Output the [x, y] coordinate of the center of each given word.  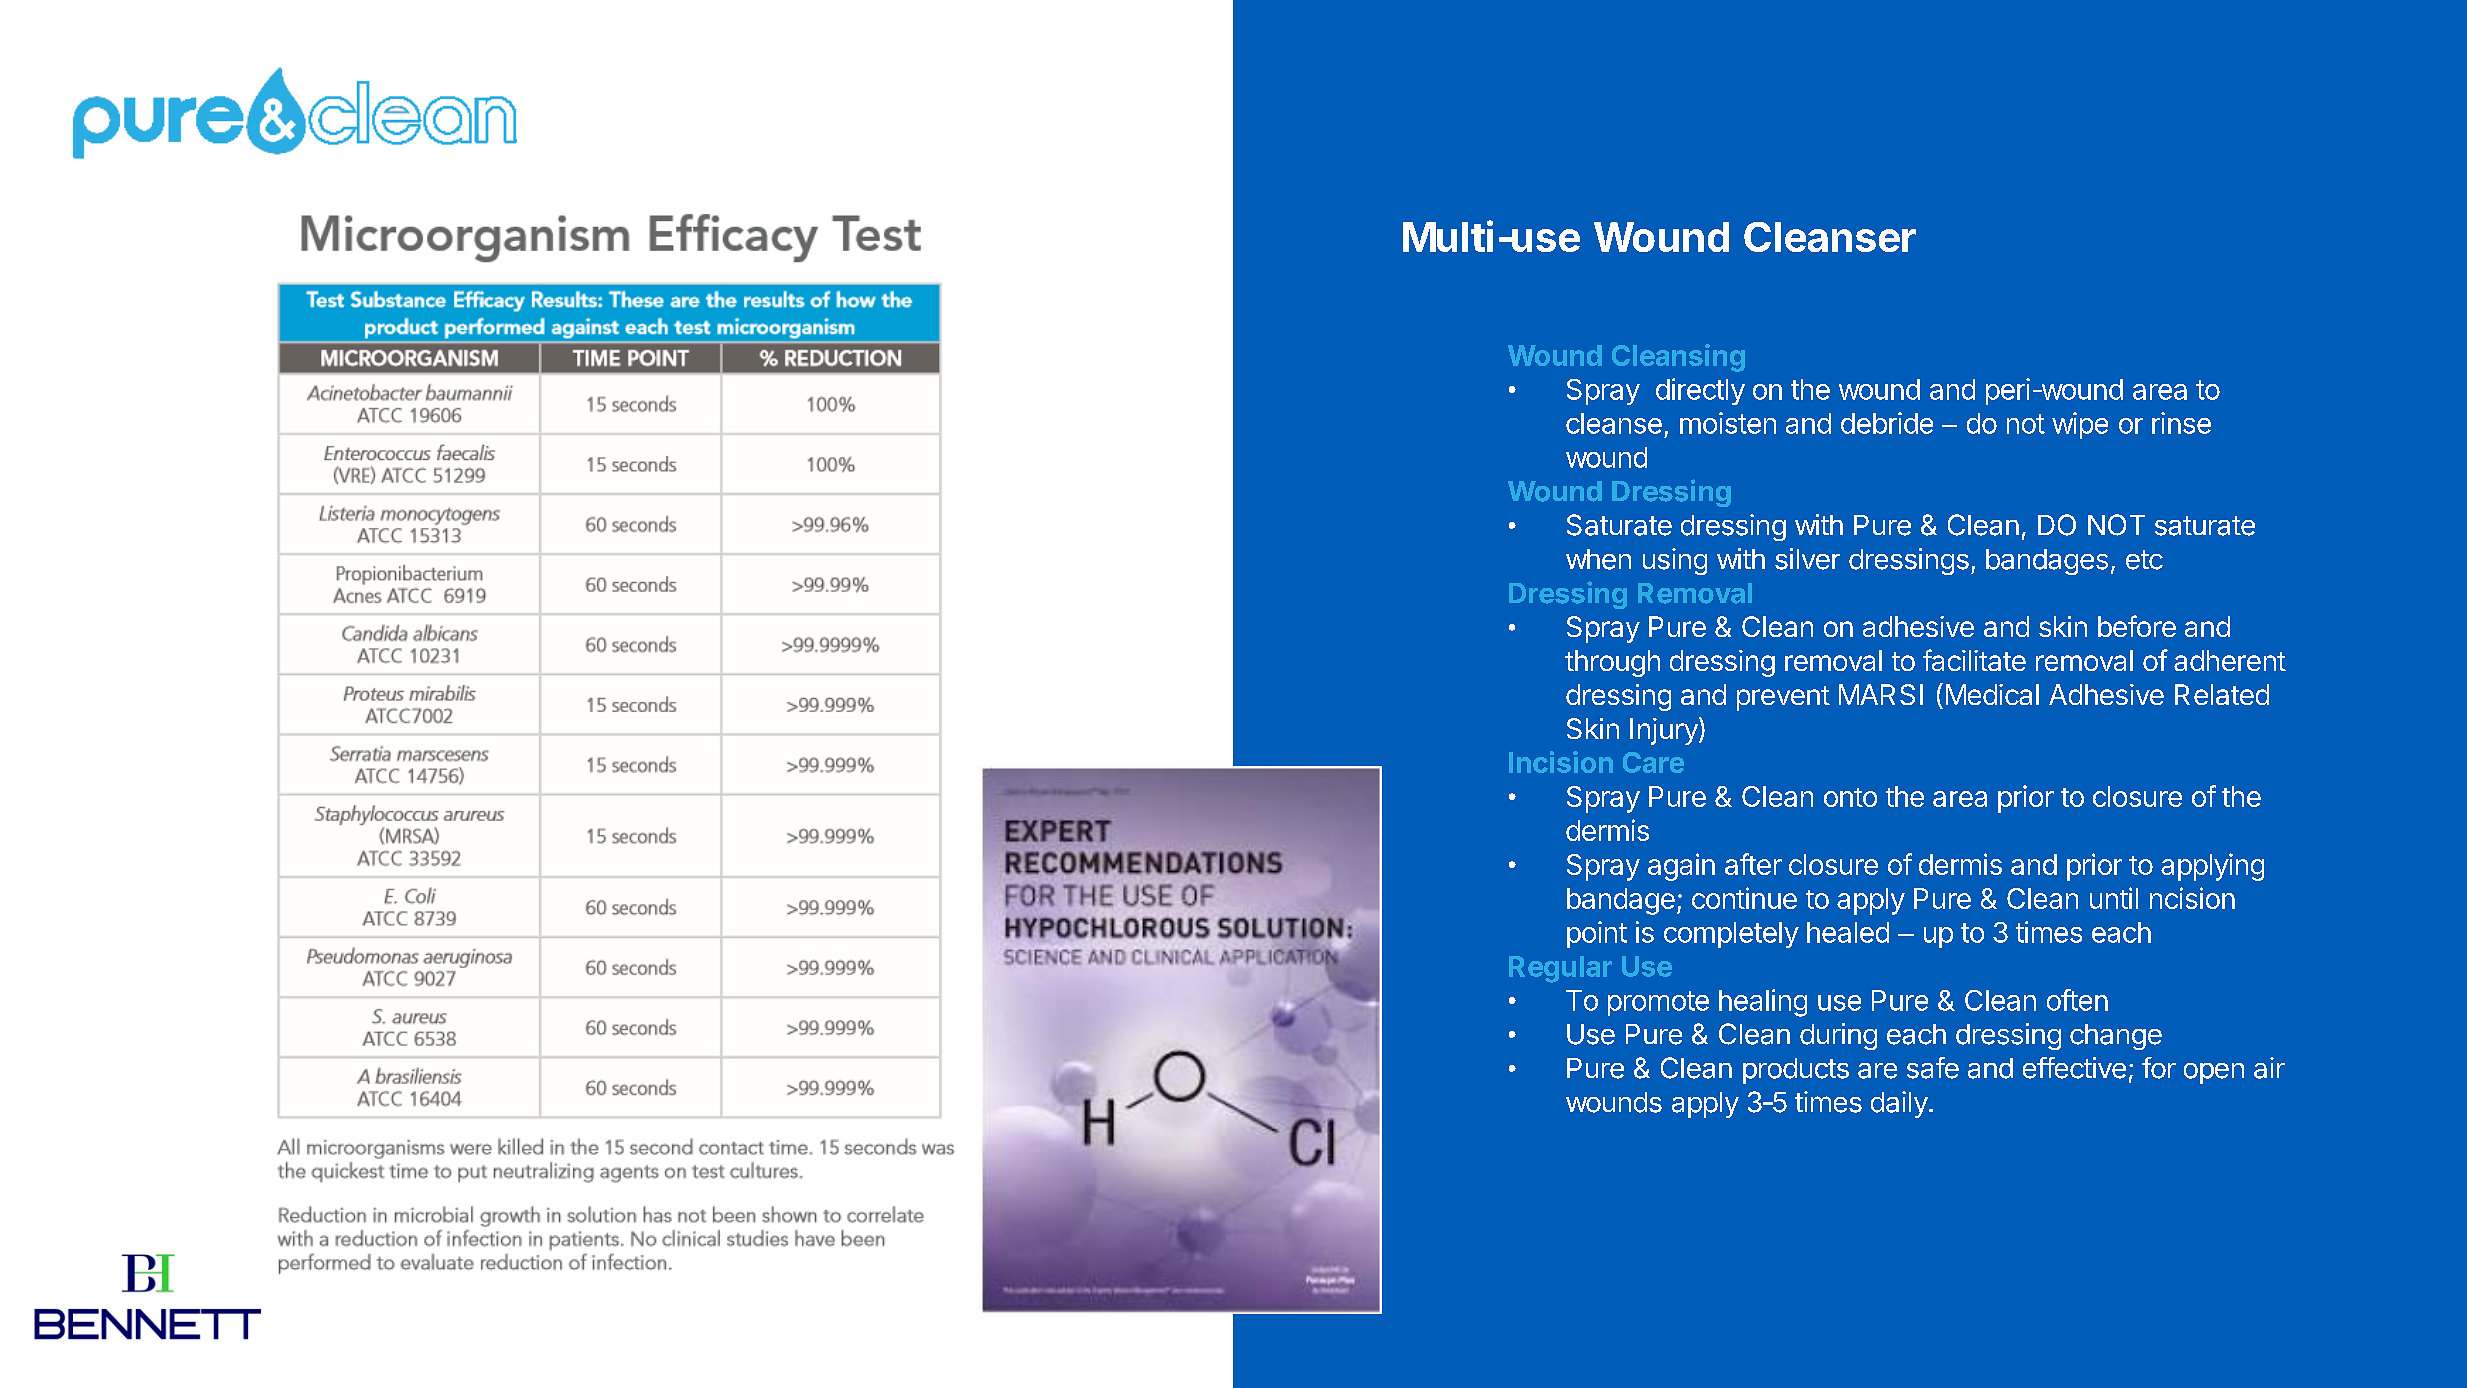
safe [1933, 1068]
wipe [2080, 425]
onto [1850, 797]
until [2114, 898]
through [1612, 663]
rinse [2181, 423]
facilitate [1974, 660]
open [2214, 1073]
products [1796, 1071]
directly [1700, 391]
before [2137, 626]
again [1681, 867]
